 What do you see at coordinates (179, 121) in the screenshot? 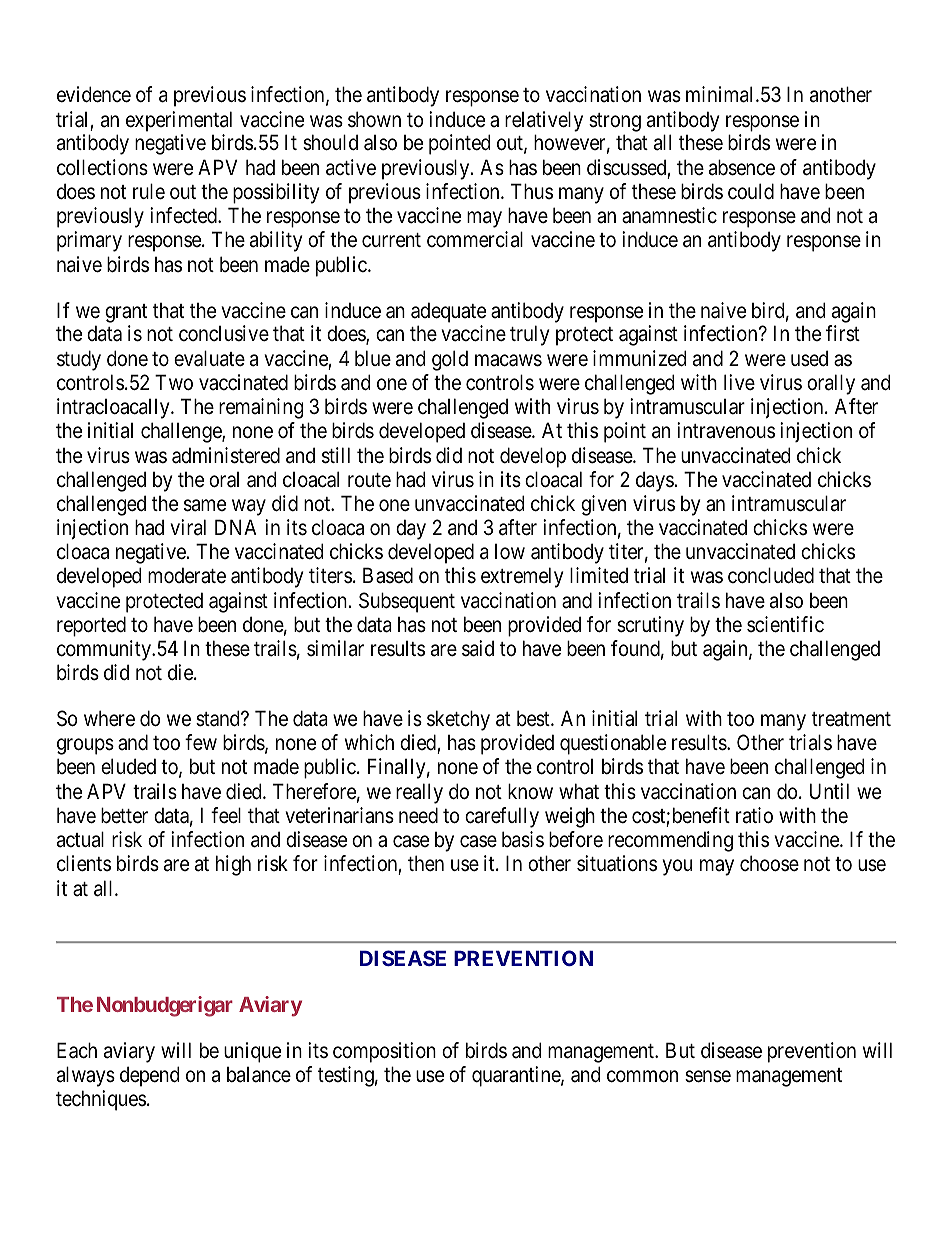
I see `experimental` at bounding box center [179, 121].
